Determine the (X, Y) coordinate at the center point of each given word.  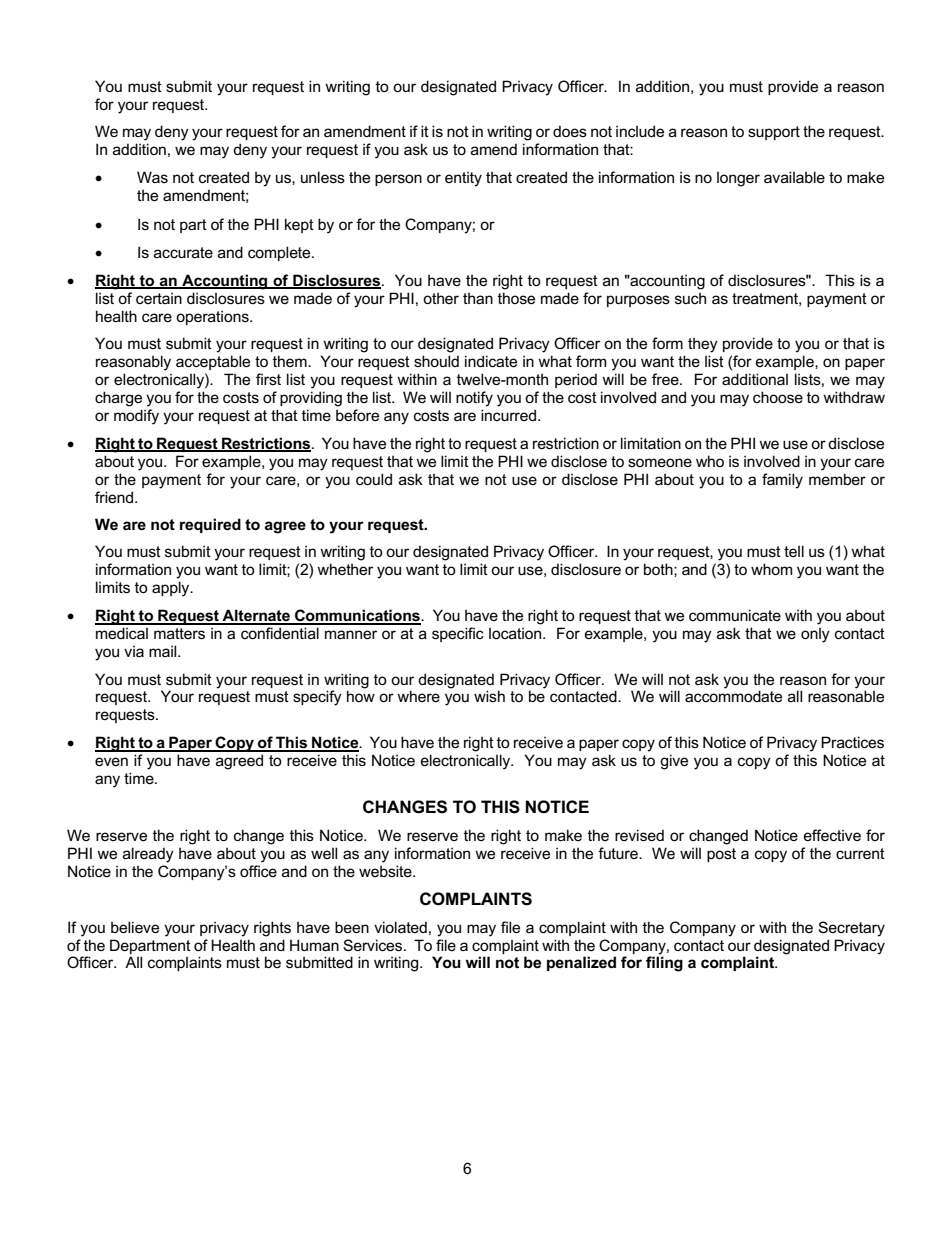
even (111, 761)
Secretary (851, 929)
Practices (852, 742)
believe (135, 927)
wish (489, 696)
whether (345, 569)
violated (400, 927)
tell (794, 551)
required (210, 525)
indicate (491, 361)
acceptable (213, 362)
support (774, 133)
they (703, 345)
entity (463, 179)
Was (152, 177)
